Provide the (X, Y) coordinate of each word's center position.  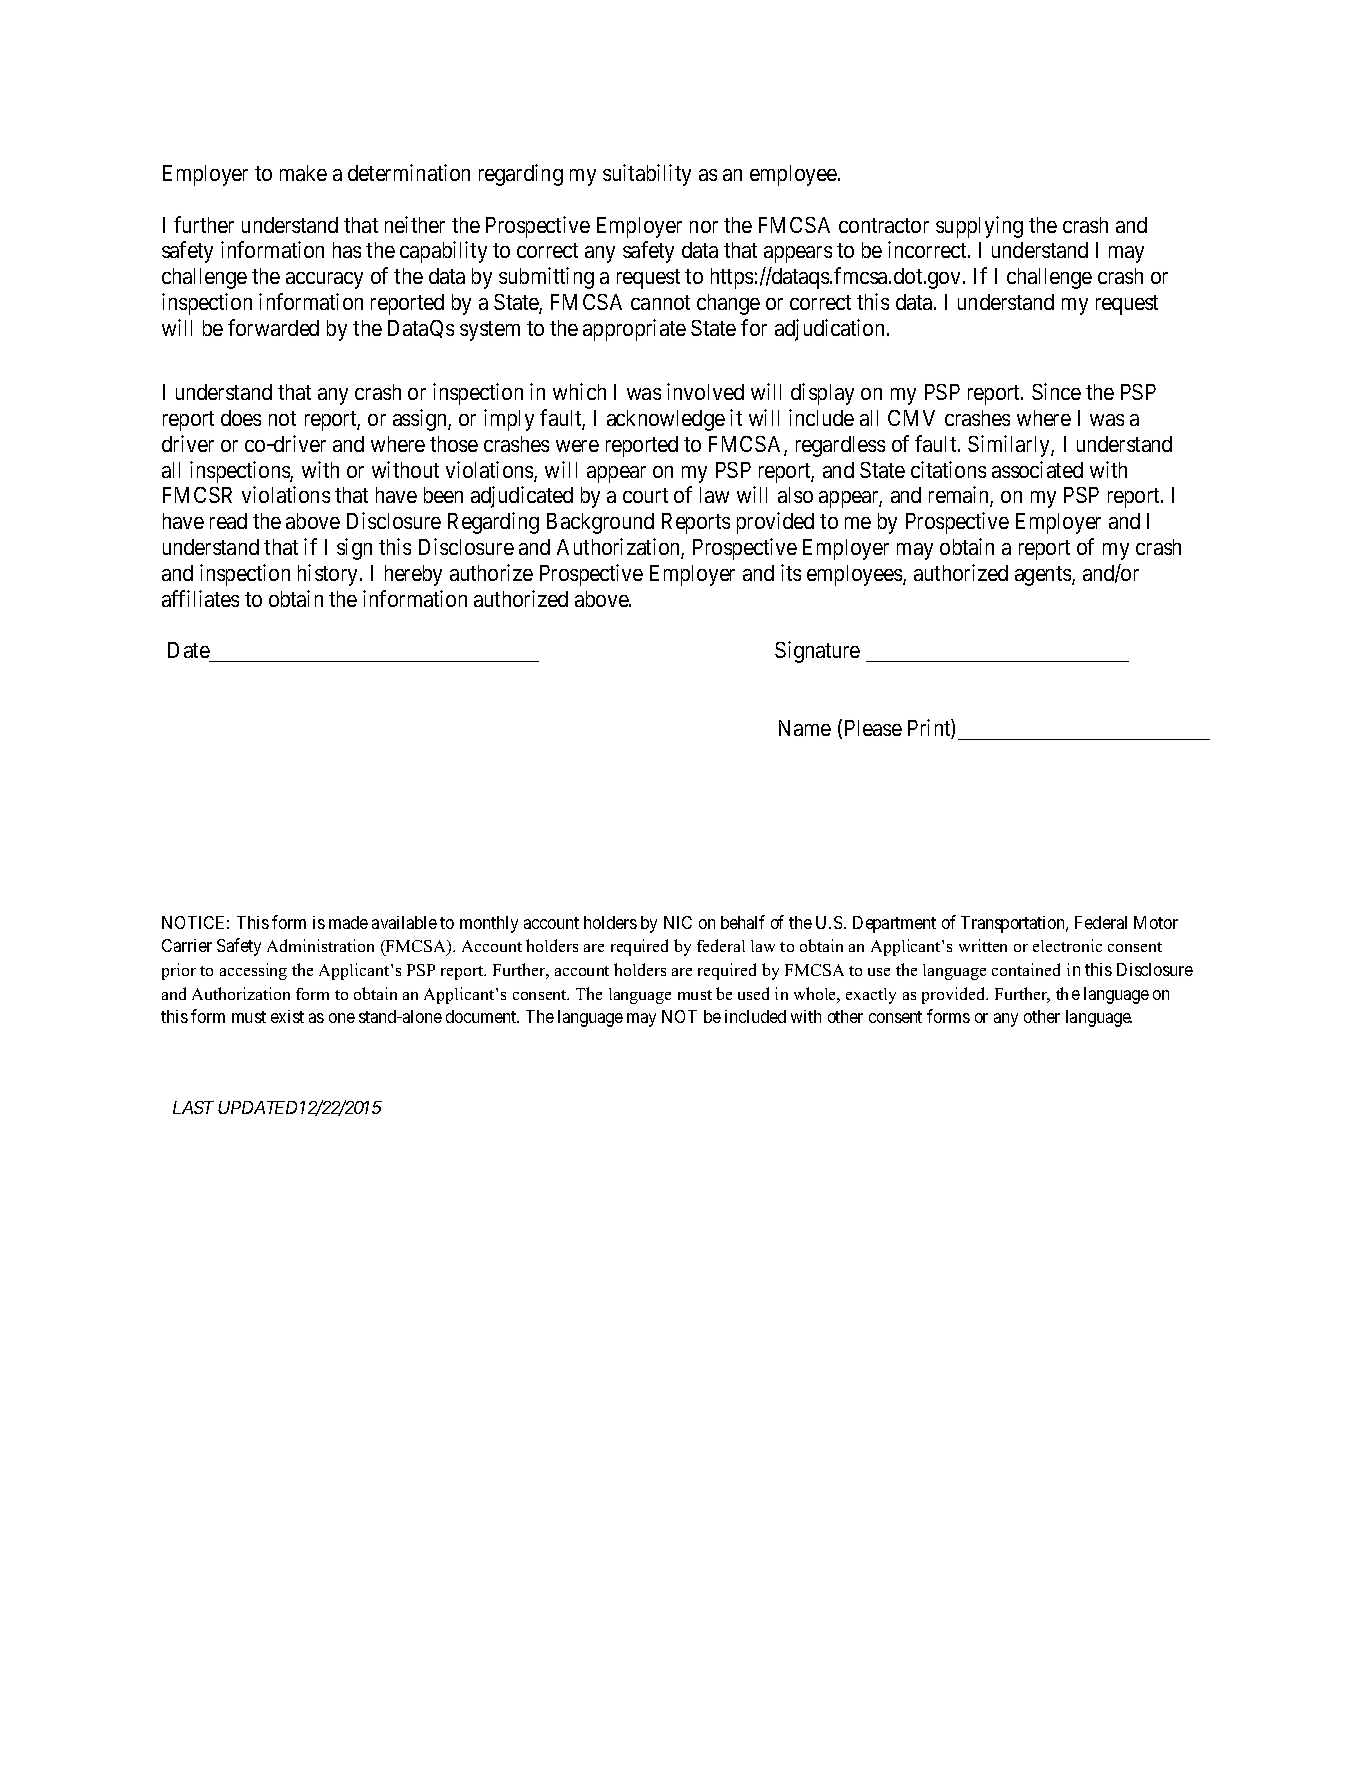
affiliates (200, 598)
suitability (647, 175)
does (241, 418)
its (791, 572)
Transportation (1014, 924)
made (348, 922)
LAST (193, 1107)
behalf (743, 922)
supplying (979, 227)
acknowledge (666, 420)
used (753, 993)
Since (1056, 391)
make (303, 173)
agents (1044, 576)
